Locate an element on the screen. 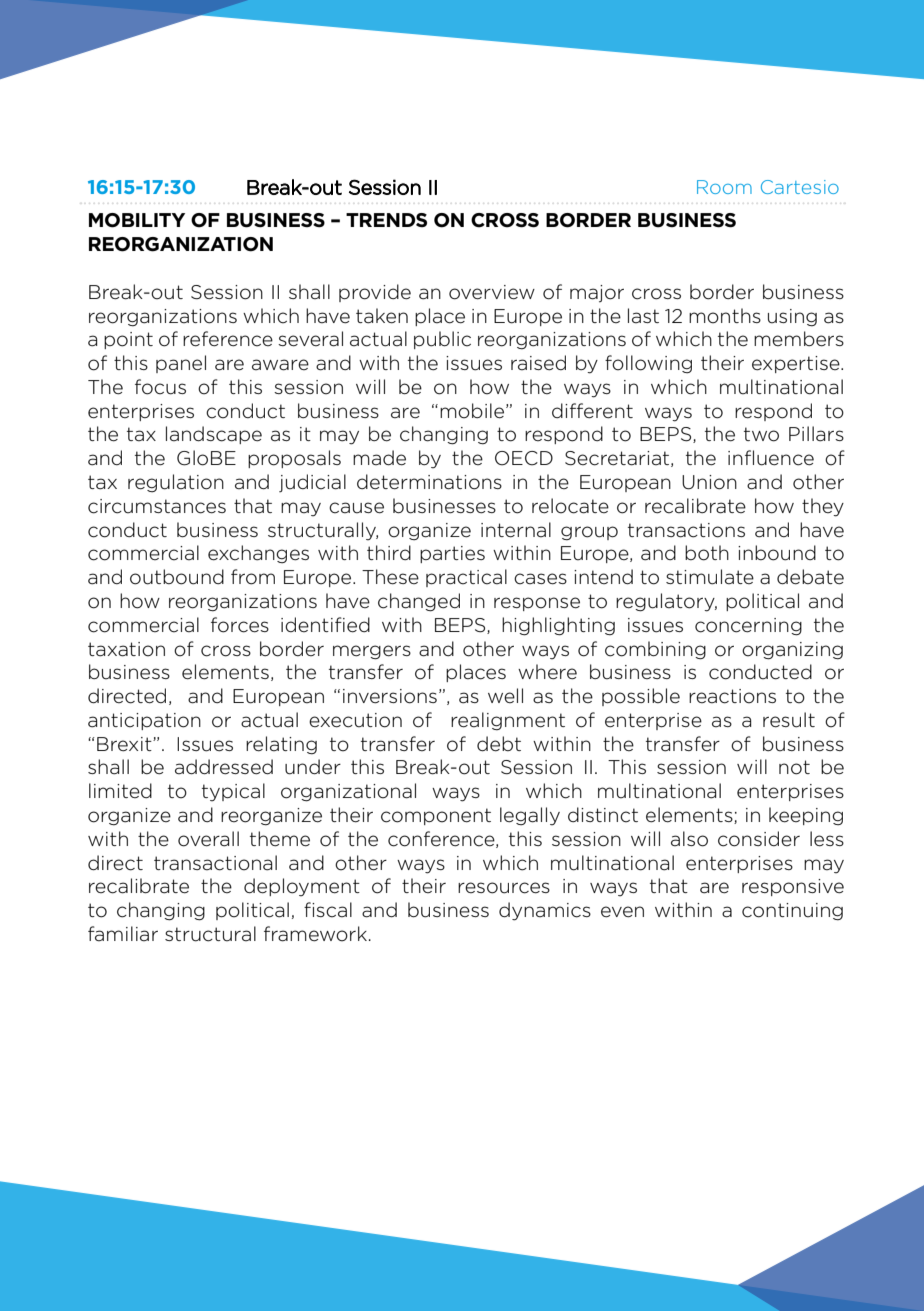 The image size is (924, 1311). Room is located at coordinates (724, 187).
